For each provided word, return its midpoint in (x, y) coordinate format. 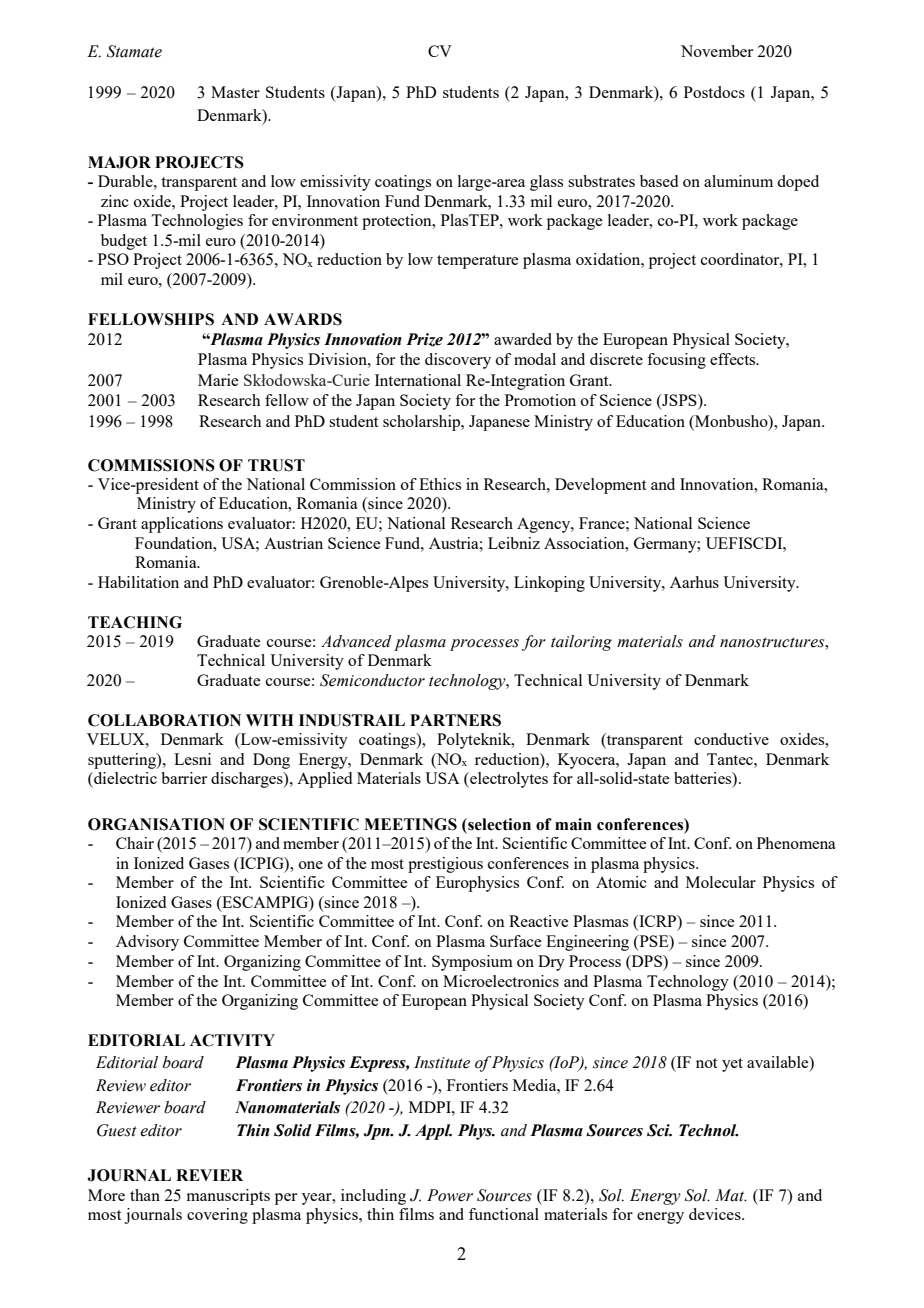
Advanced (356, 641)
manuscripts (228, 1197)
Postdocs (714, 92)
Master (235, 92)
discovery (458, 361)
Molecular (721, 882)
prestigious (445, 865)
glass (546, 183)
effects (734, 359)
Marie (218, 380)
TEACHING (135, 622)
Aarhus (694, 582)
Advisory (147, 943)
